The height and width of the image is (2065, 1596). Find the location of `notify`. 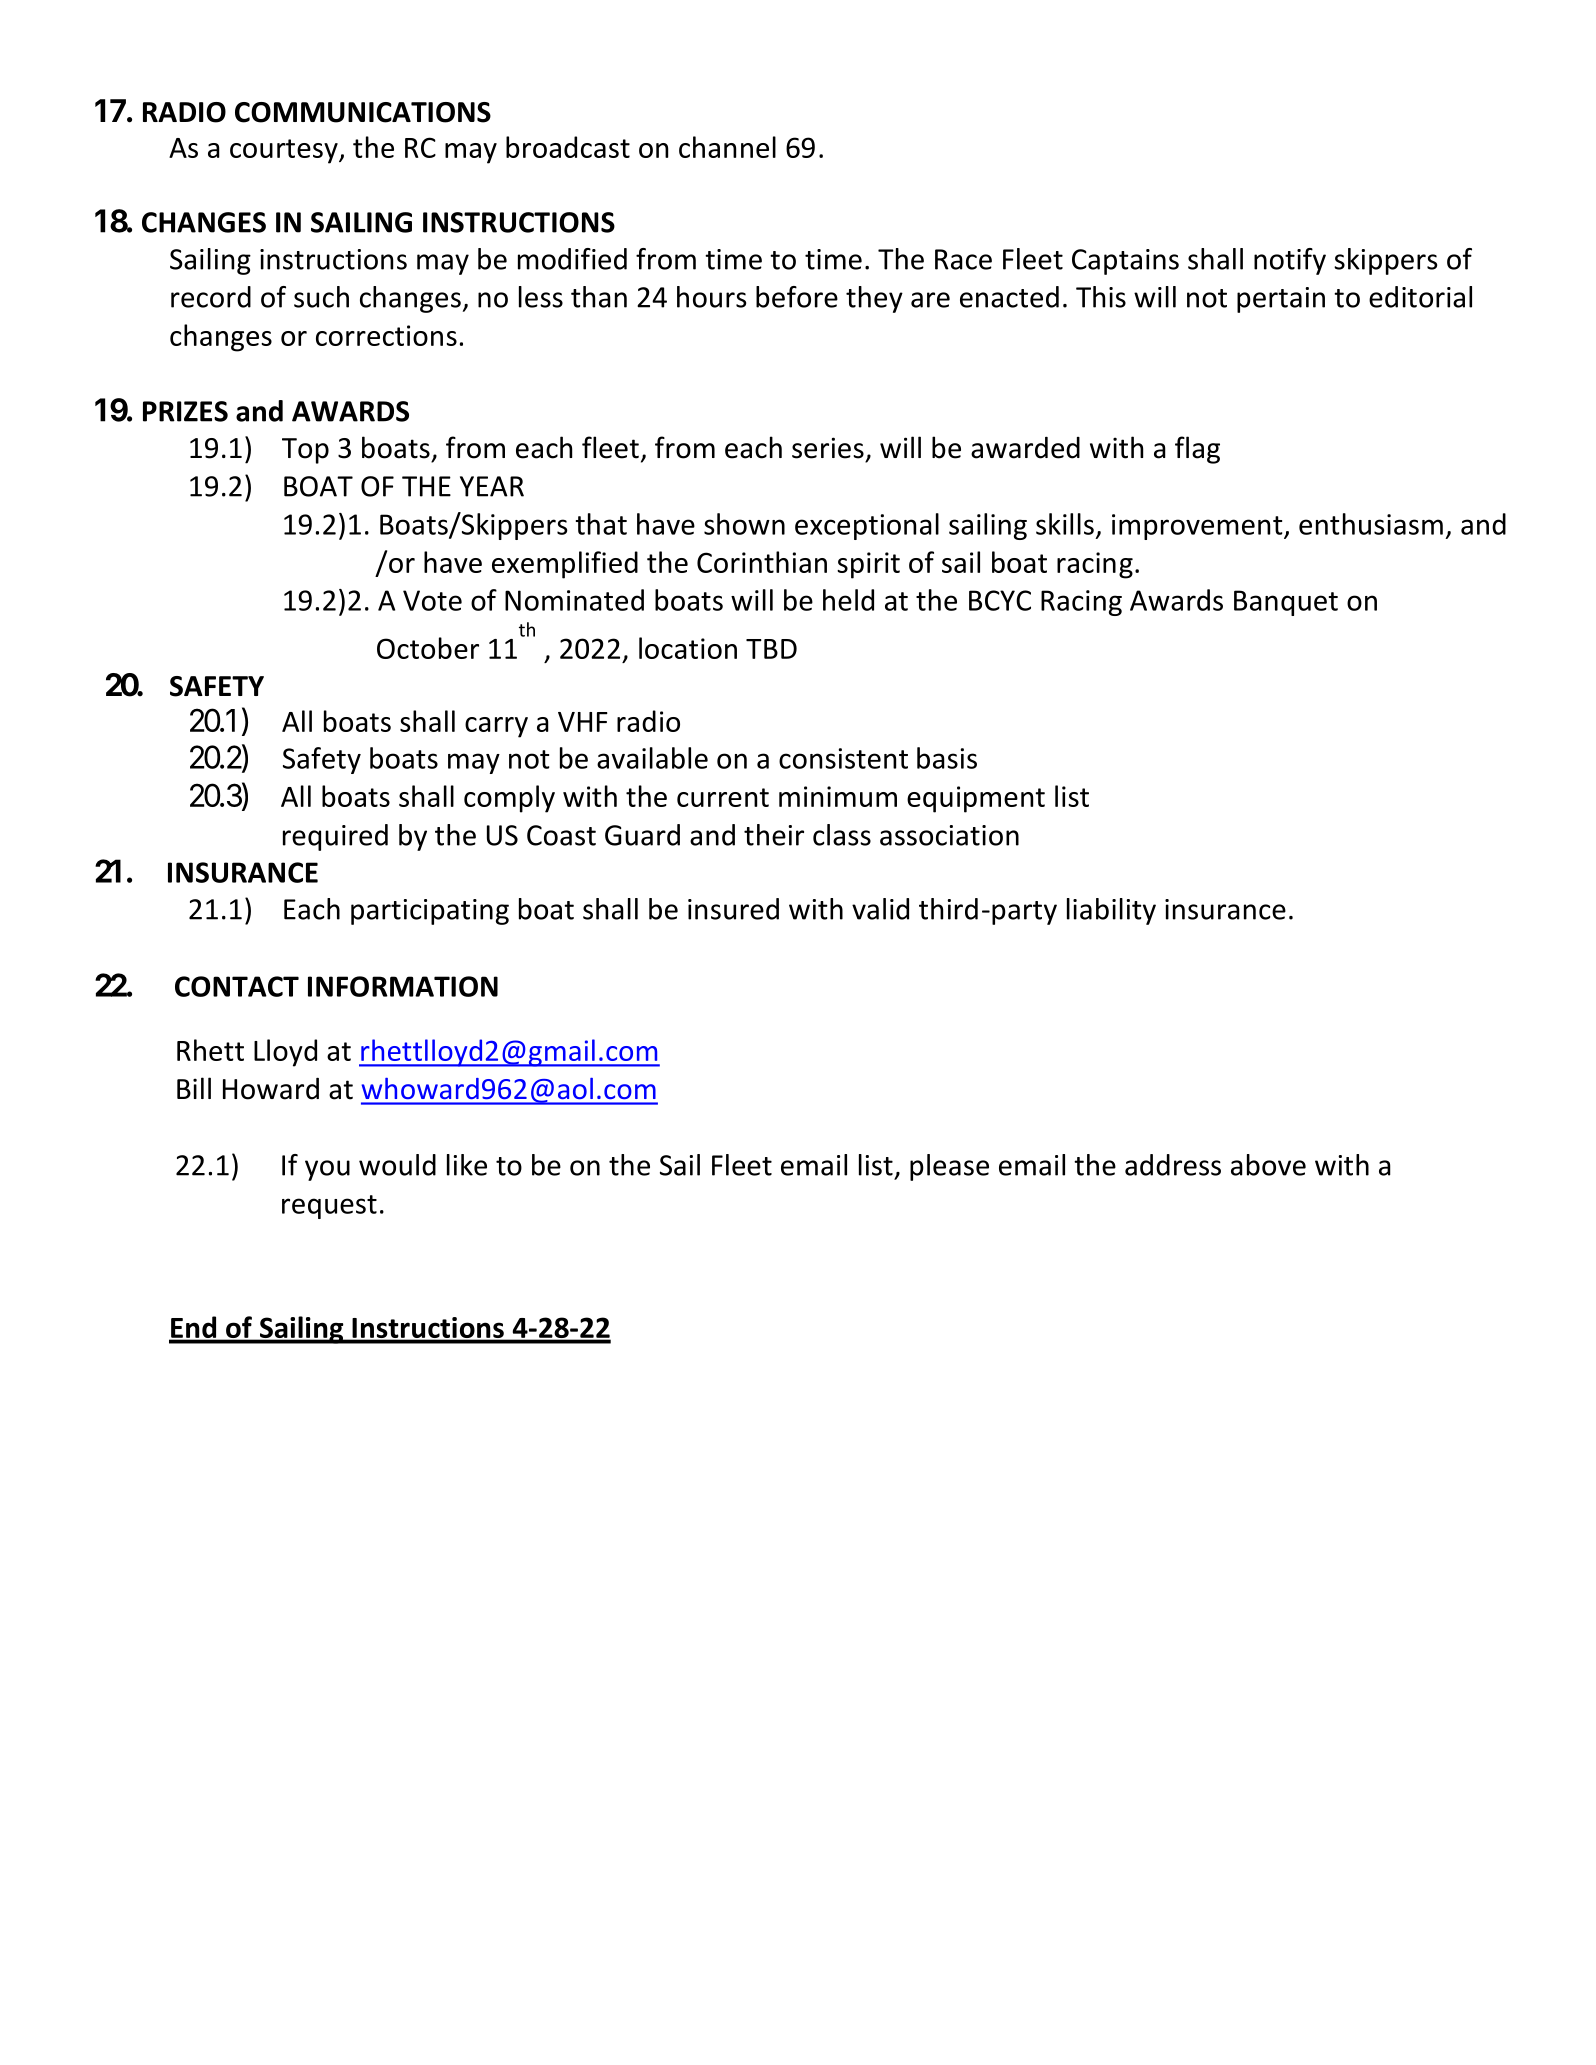

notify is located at coordinates (1290, 261).
